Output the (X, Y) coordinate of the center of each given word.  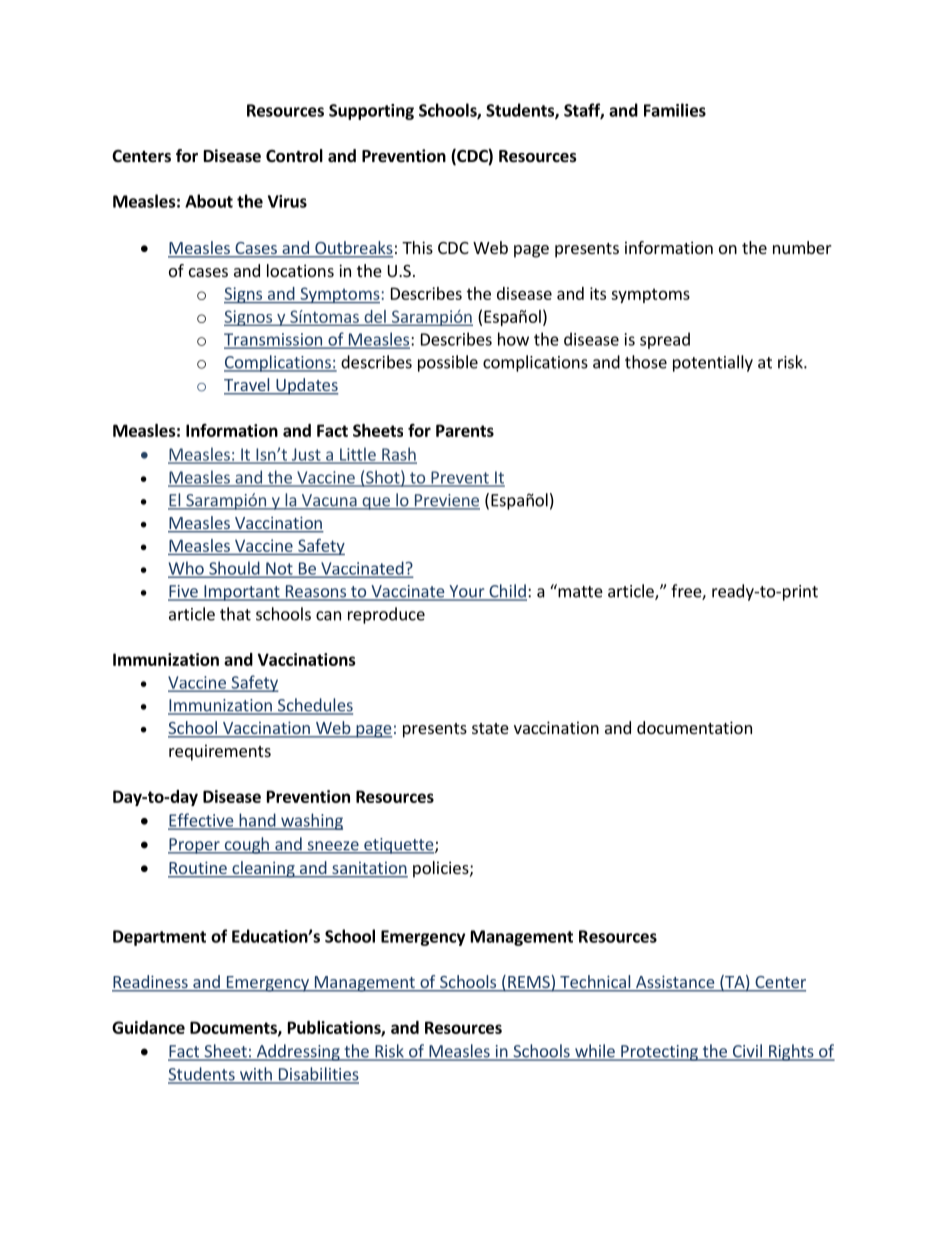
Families (675, 110)
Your (467, 592)
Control (294, 156)
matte (579, 591)
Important (242, 593)
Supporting (371, 112)
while (595, 1052)
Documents (234, 1028)
